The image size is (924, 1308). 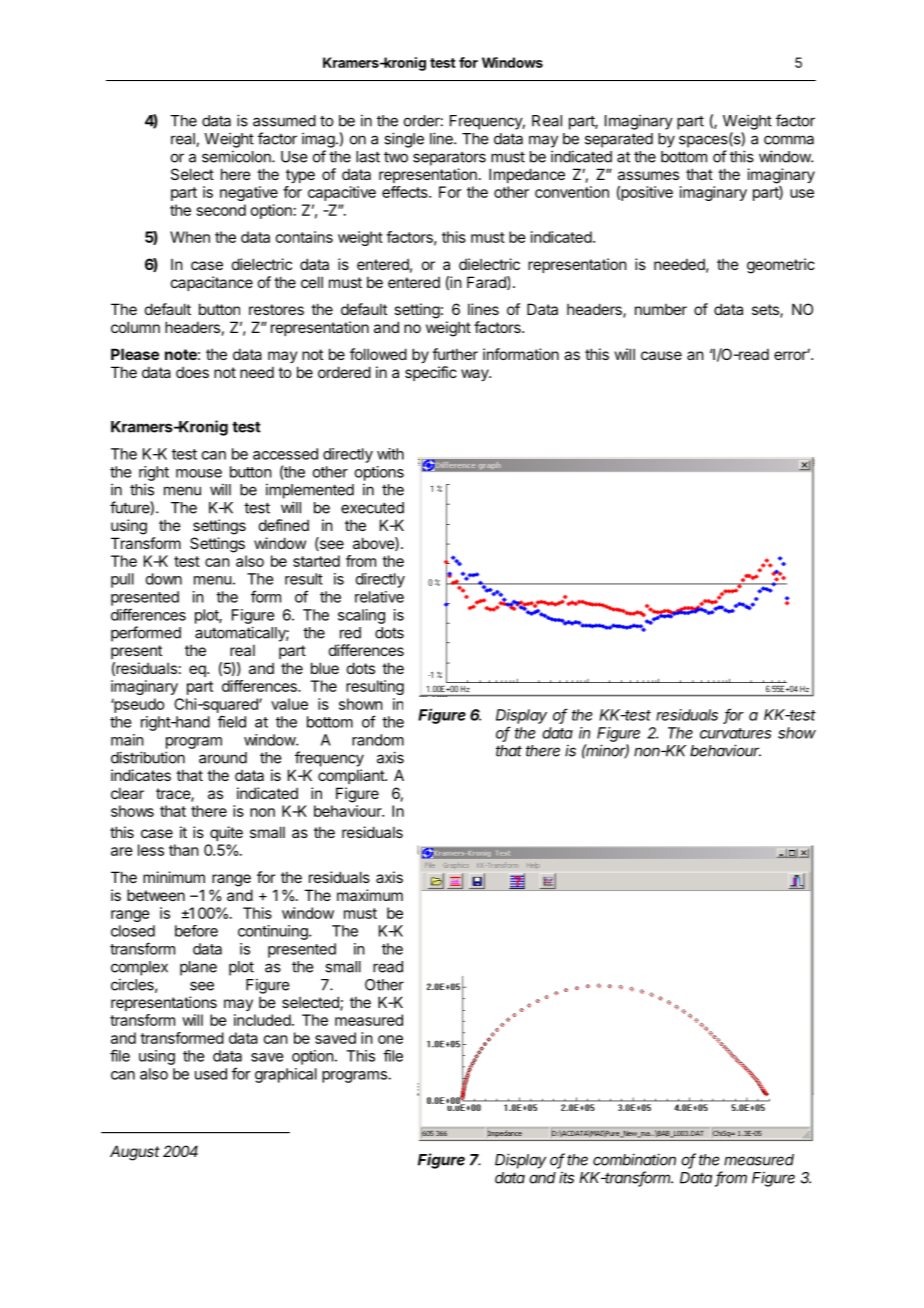 I want to click on relative, so click(x=379, y=597).
